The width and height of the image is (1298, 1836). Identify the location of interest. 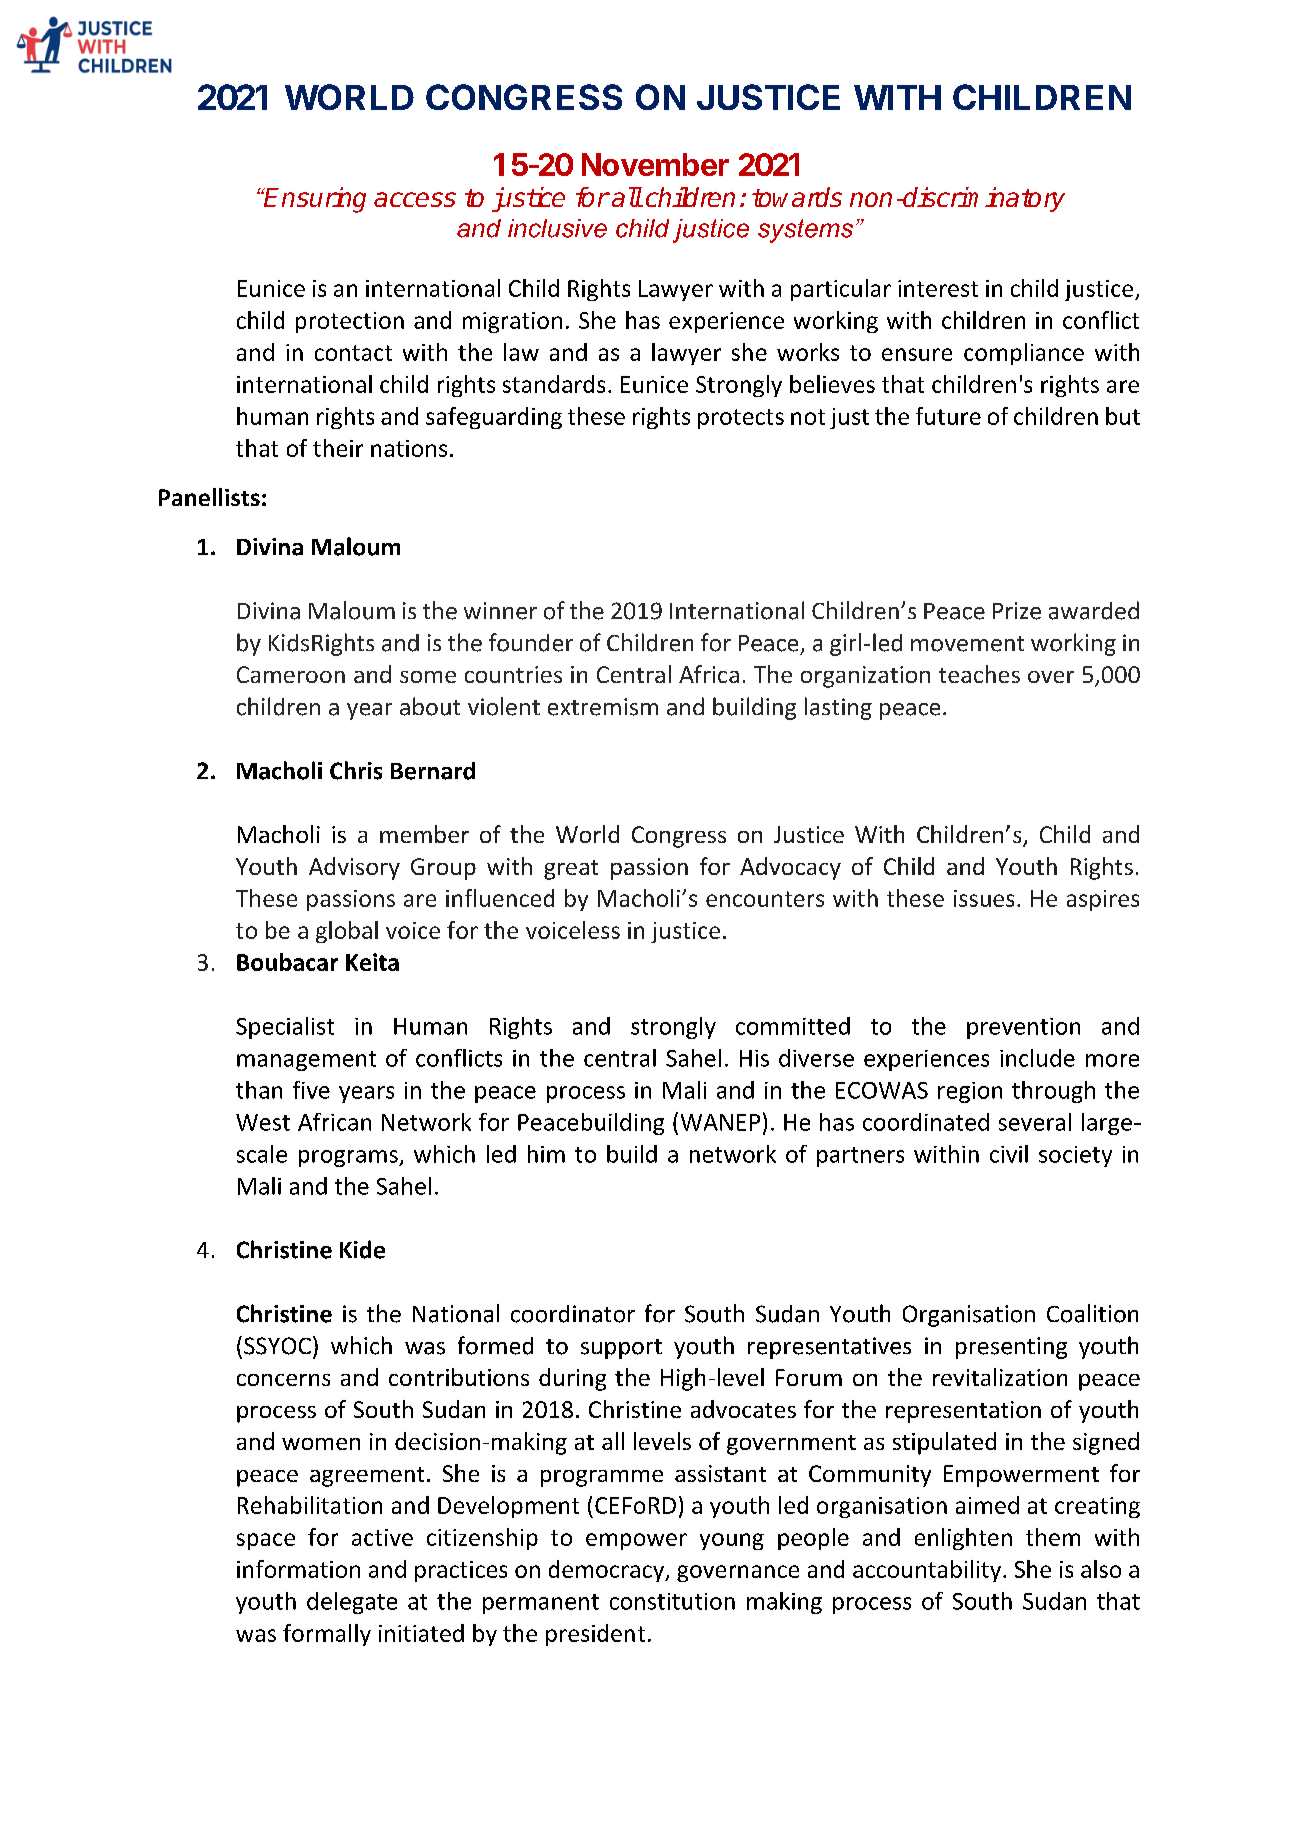
(938, 288).
